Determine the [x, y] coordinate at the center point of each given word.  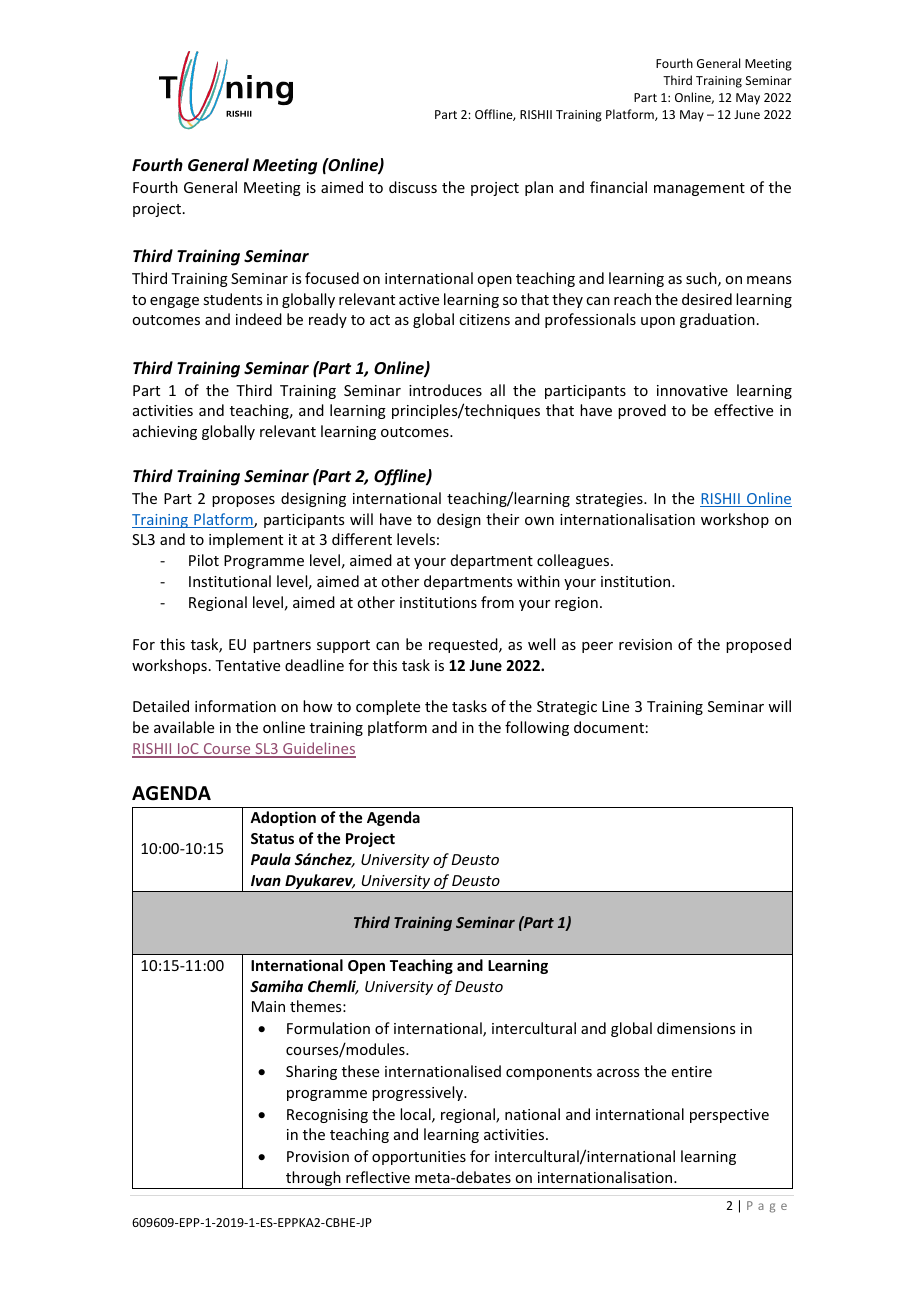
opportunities [419, 1158]
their [502, 519]
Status [272, 838]
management [699, 189]
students [232, 299]
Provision [318, 1156]
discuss [413, 187]
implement [246, 540]
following [537, 728]
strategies [610, 500]
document [609, 727]
